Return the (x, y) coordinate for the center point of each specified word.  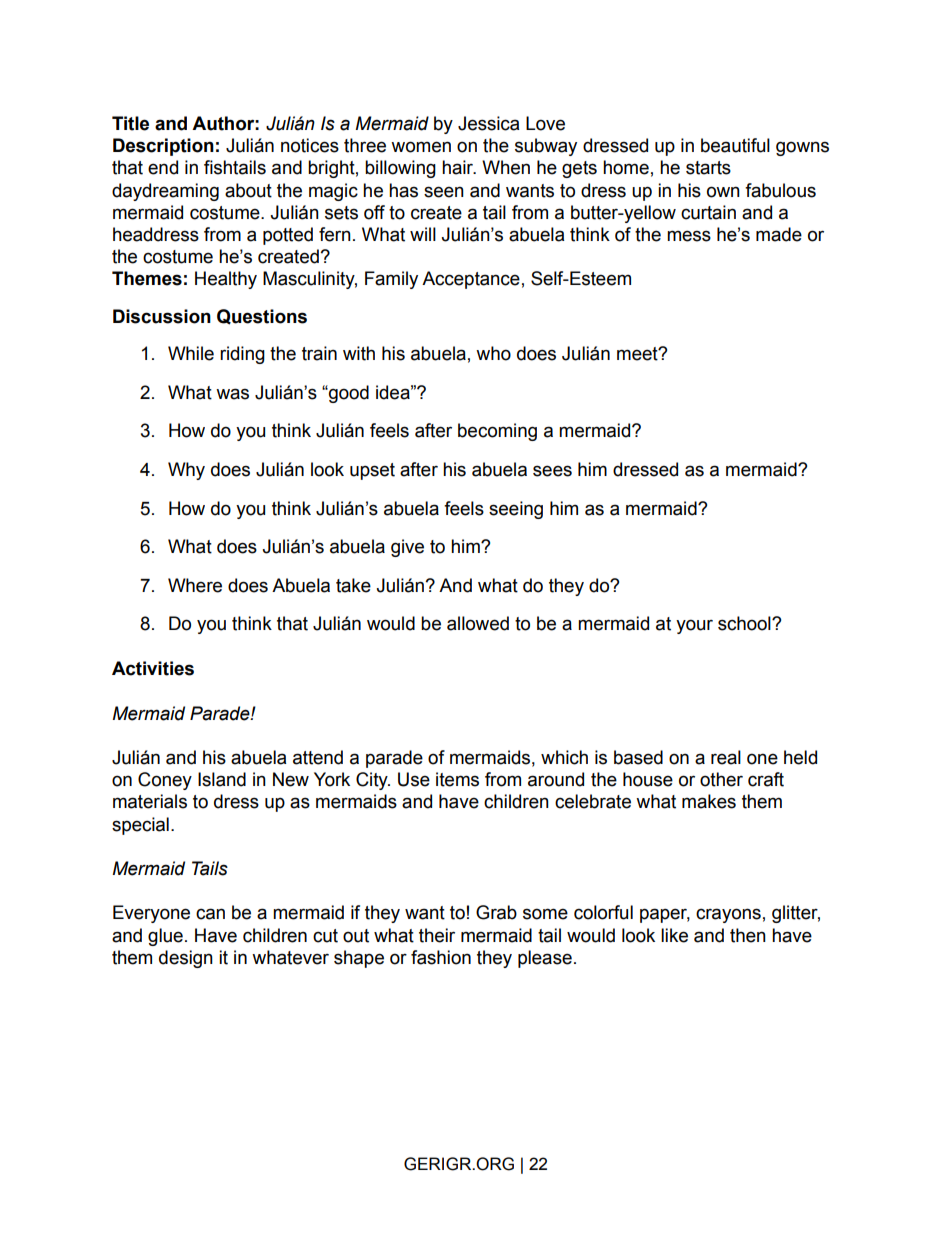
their (437, 935)
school (745, 623)
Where (195, 585)
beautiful (735, 145)
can (210, 914)
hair (459, 167)
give (407, 548)
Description (163, 147)
